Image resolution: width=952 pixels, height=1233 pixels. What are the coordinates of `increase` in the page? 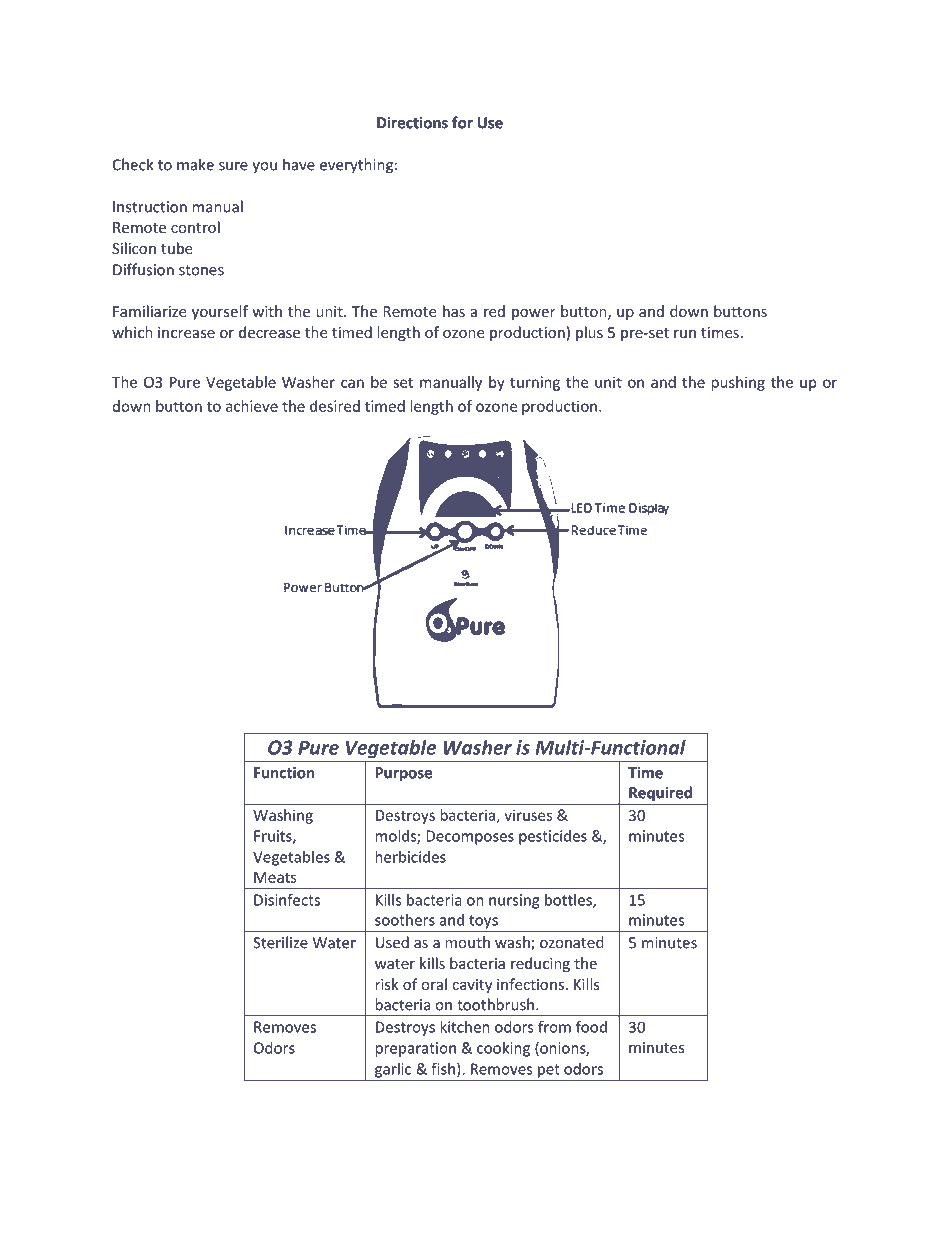 It's located at (186, 332).
